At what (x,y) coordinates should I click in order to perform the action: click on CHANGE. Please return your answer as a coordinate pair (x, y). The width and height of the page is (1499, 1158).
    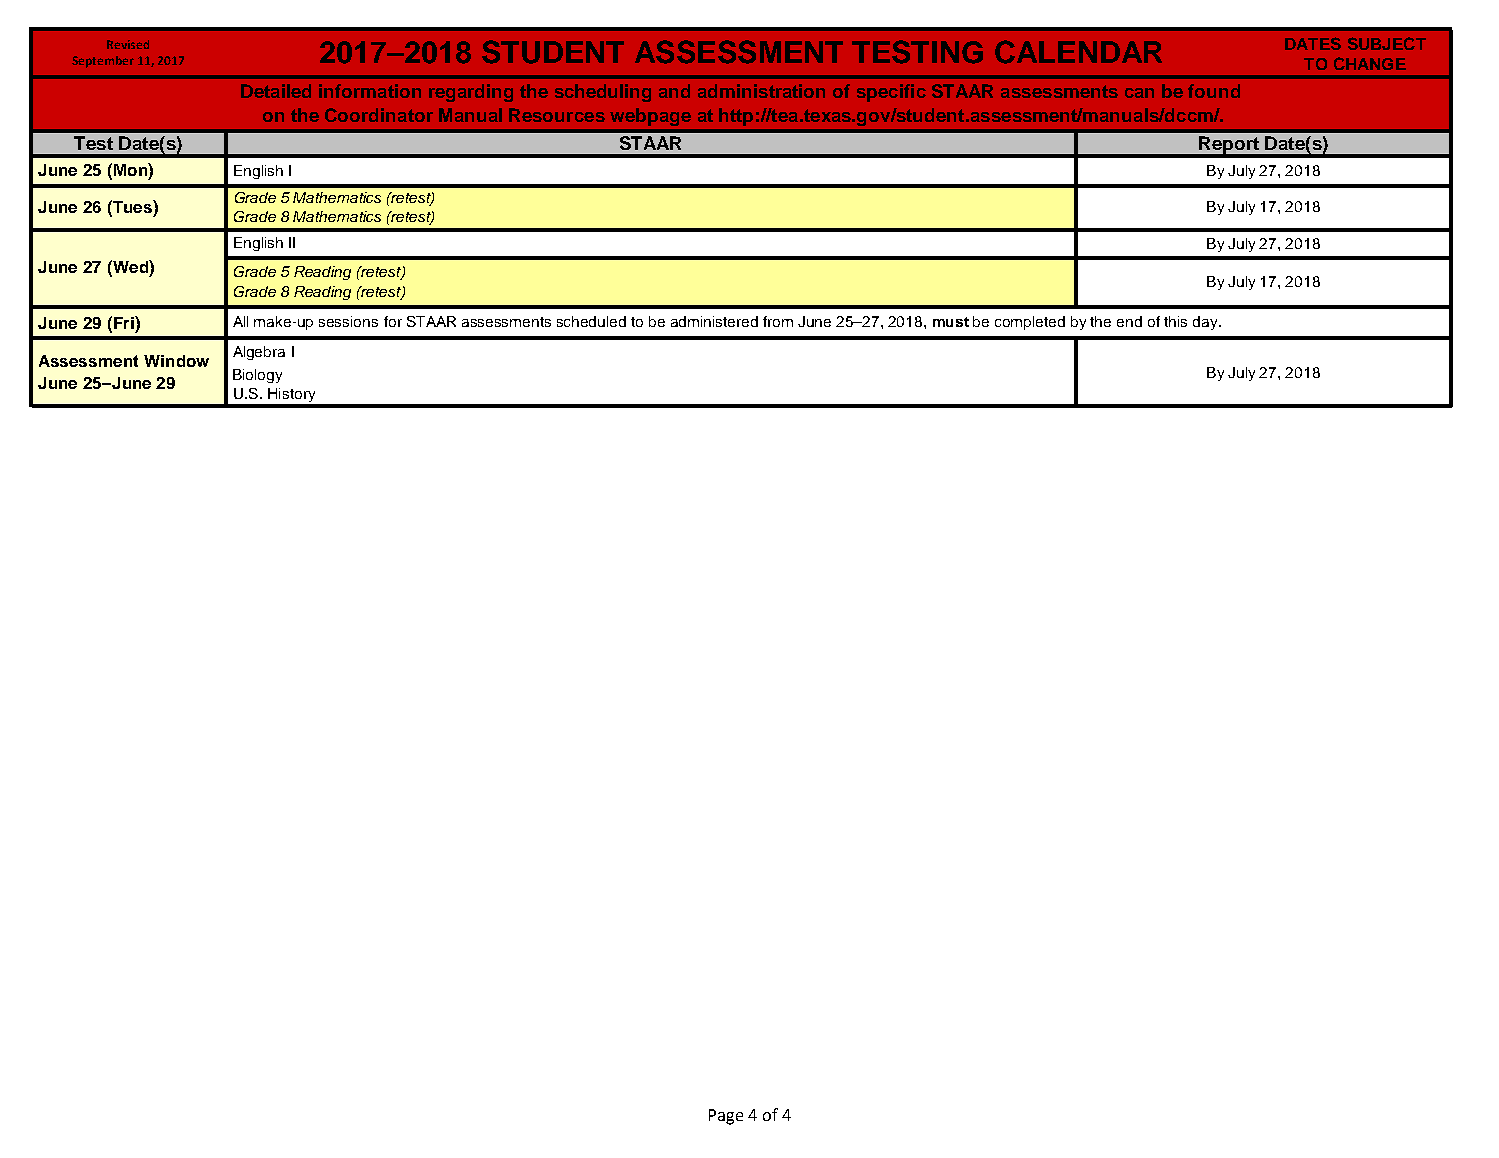
    Looking at the image, I should click on (1370, 63).
